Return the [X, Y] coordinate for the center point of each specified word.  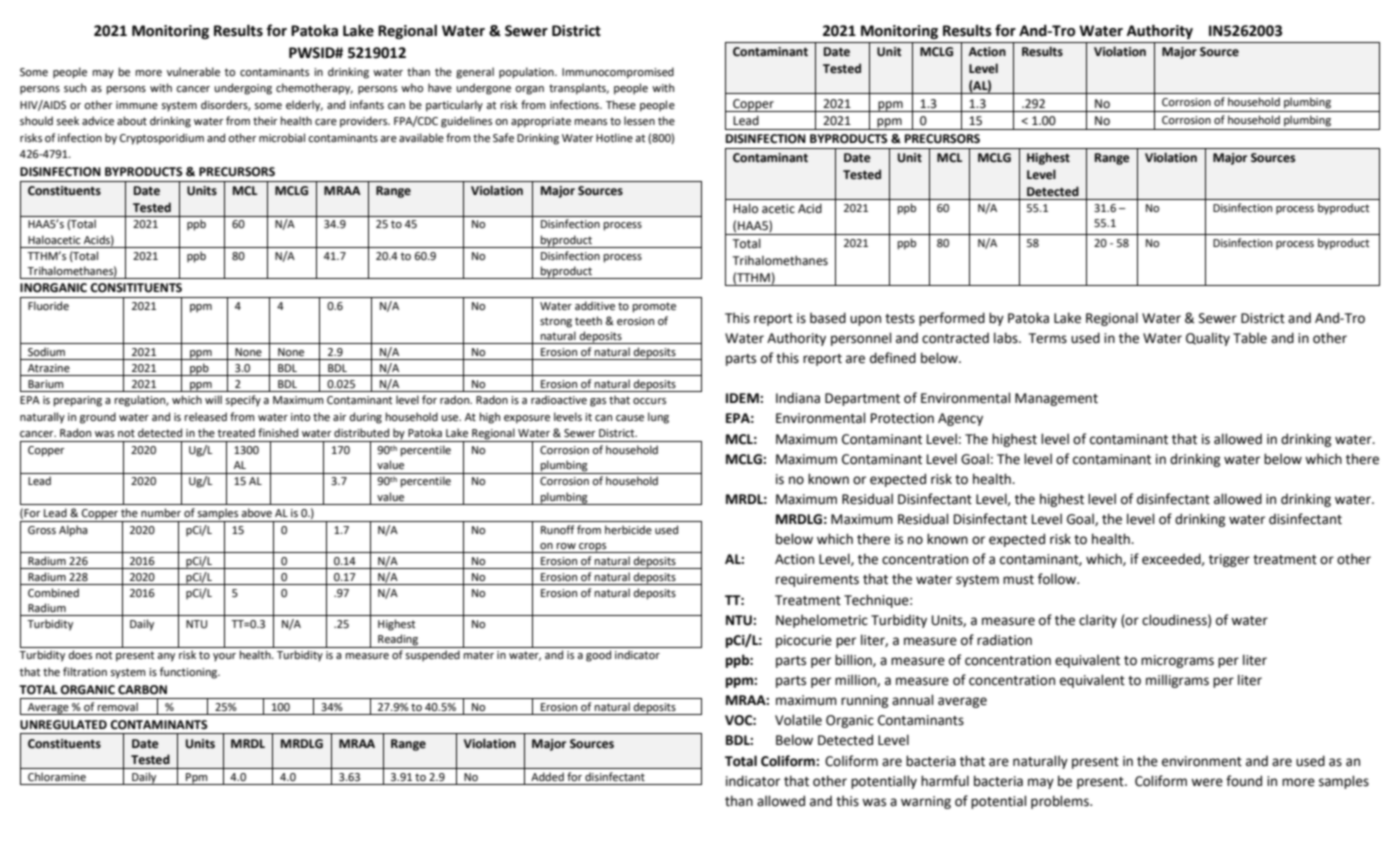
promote [654, 307]
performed [952, 319]
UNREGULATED [63, 725]
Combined [53, 593]
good [598, 656]
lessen [639, 121]
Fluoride [48, 306]
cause [630, 418]
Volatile [798, 720]
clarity [1098, 621]
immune [137, 105]
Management [1056, 399]
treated [236, 433]
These [621, 104]
